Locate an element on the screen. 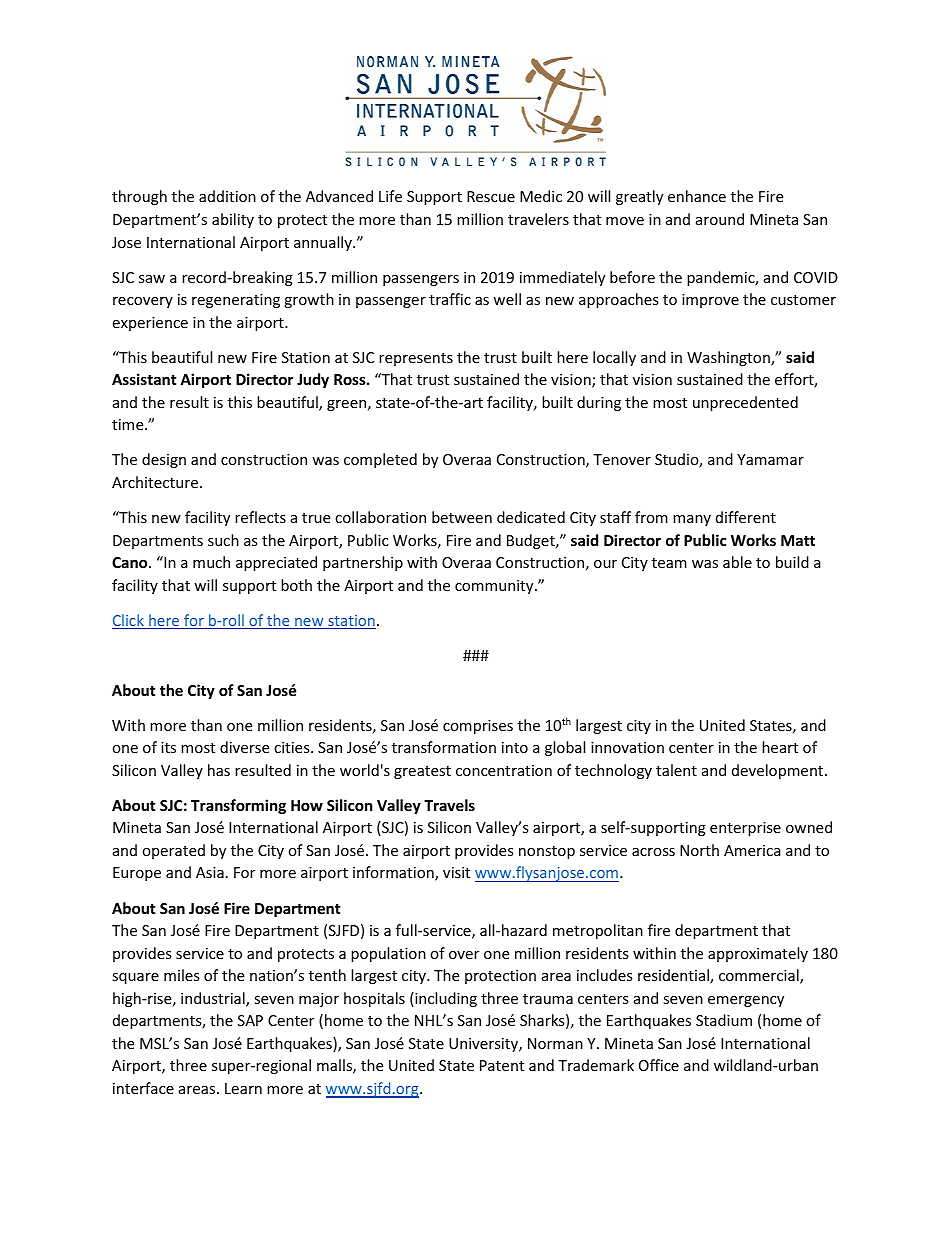 The width and height of the screenshot is (952, 1233). Rescue is located at coordinates (491, 196).
